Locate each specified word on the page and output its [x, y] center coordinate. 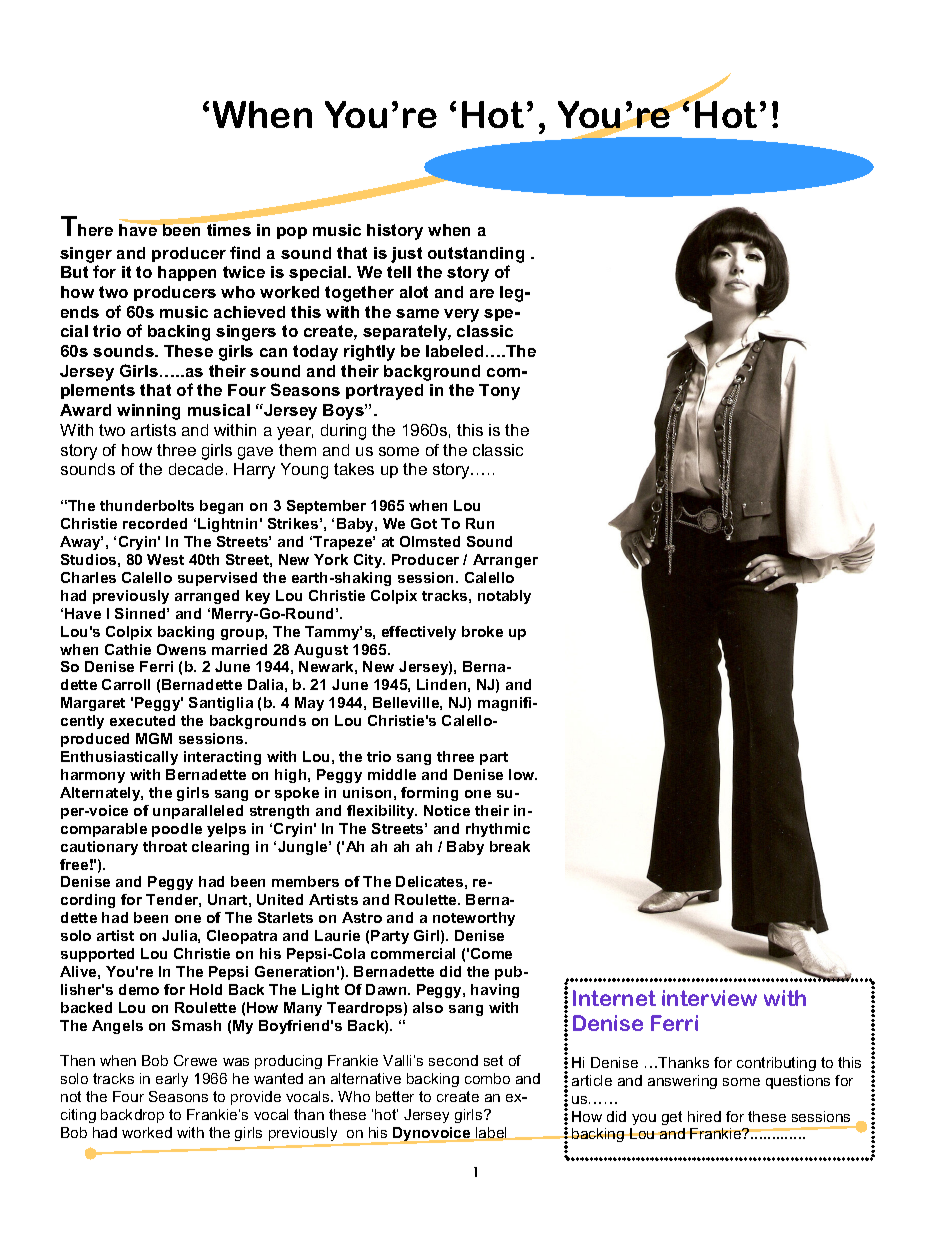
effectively [419, 633]
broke [482, 631]
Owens [181, 649]
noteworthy [474, 919]
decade [196, 469]
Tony [499, 392]
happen [187, 273]
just [406, 255]
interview [709, 998]
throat [165, 846]
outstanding [476, 255]
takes [354, 469]
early [172, 1080]
